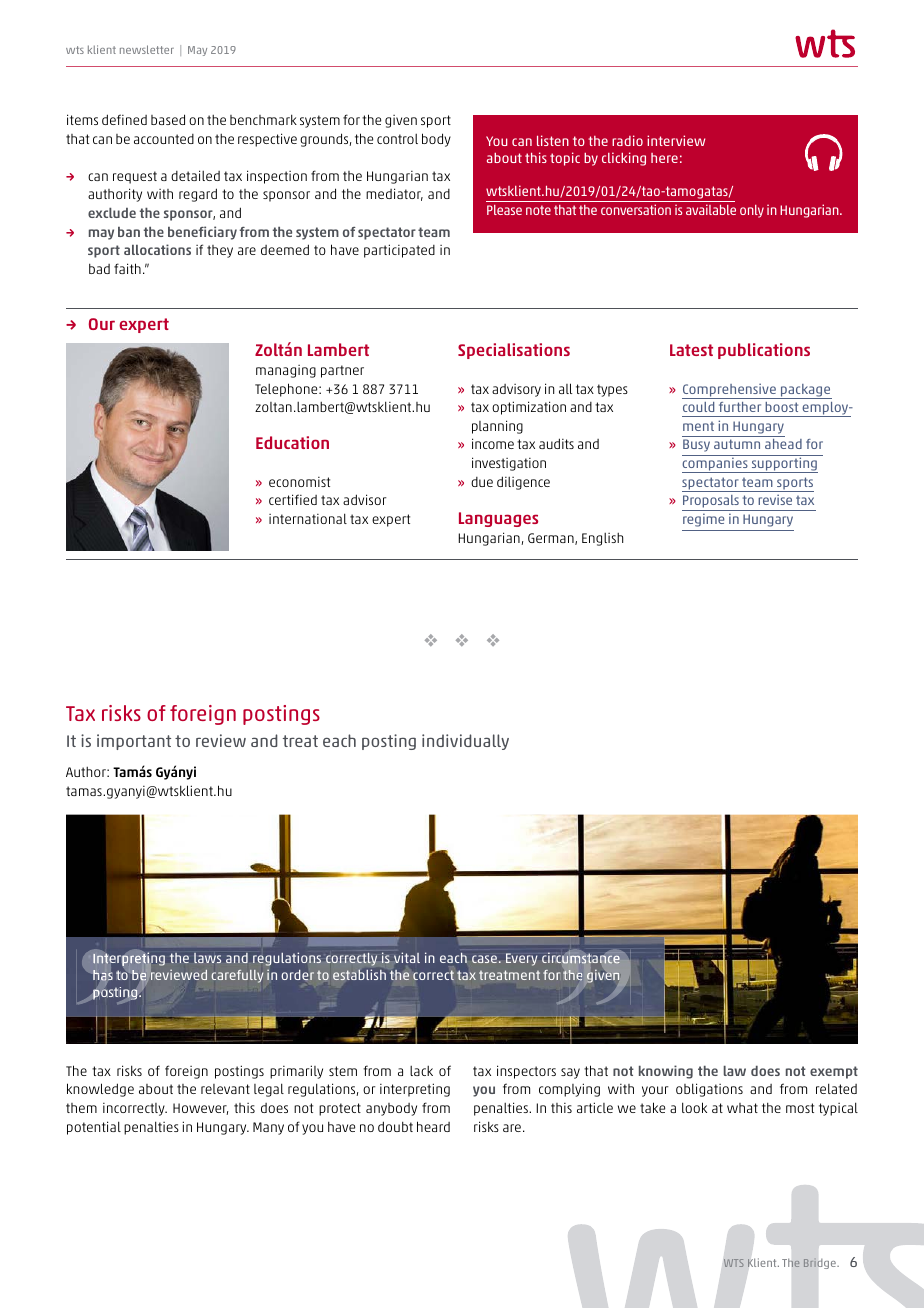 This screenshot has height=1308, width=924. I want to click on important, so click(134, 742).
